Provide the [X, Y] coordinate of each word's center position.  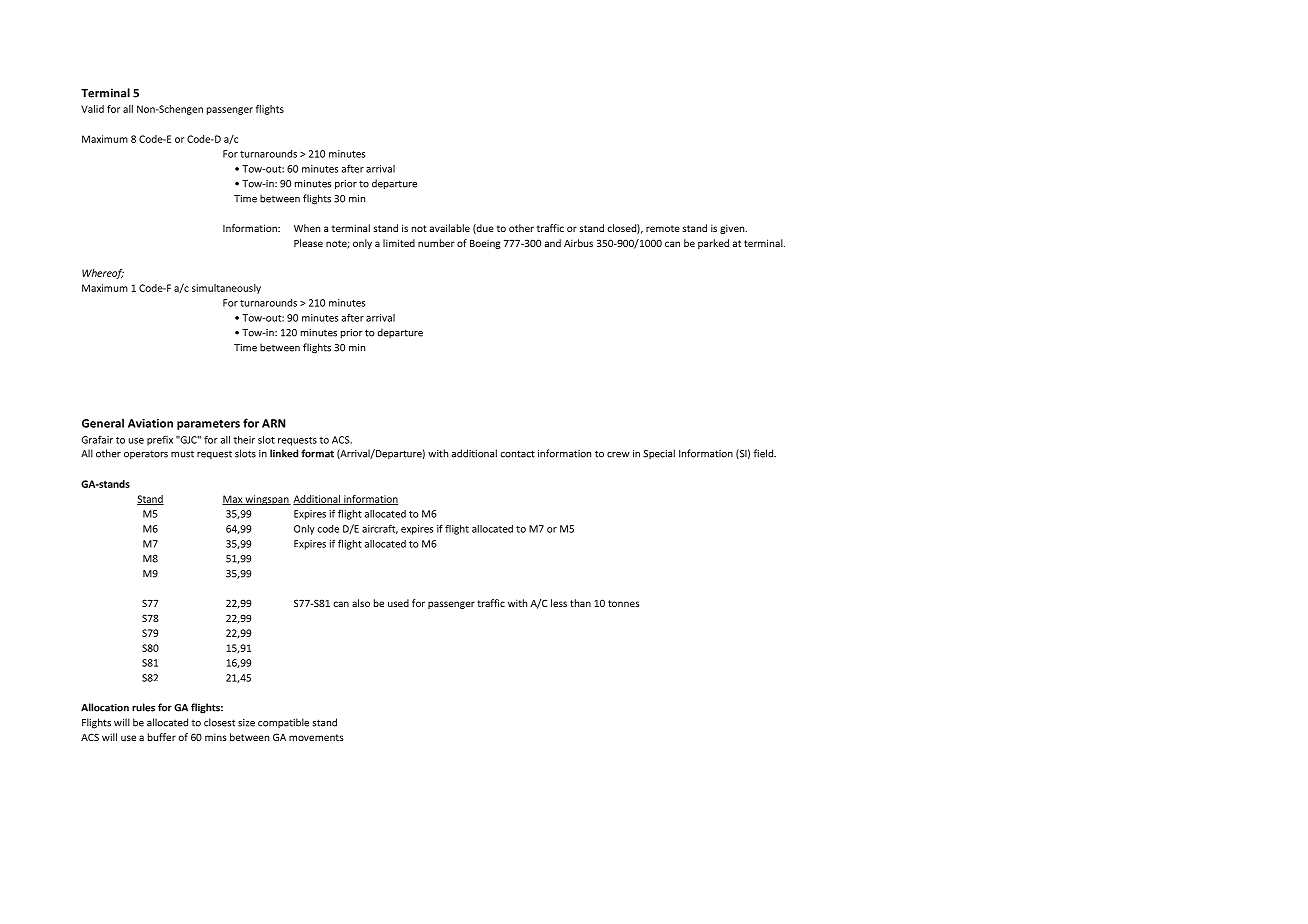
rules [143, 707]
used [398, 603]
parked [713, 244]
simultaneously [226, 289]
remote [663, 228]
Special [659, 454]
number [436, 243]
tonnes [623, 603]
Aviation [150, 423]
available [450, 228]
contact [517, 454]
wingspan [267, 500]
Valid [92, 109]
